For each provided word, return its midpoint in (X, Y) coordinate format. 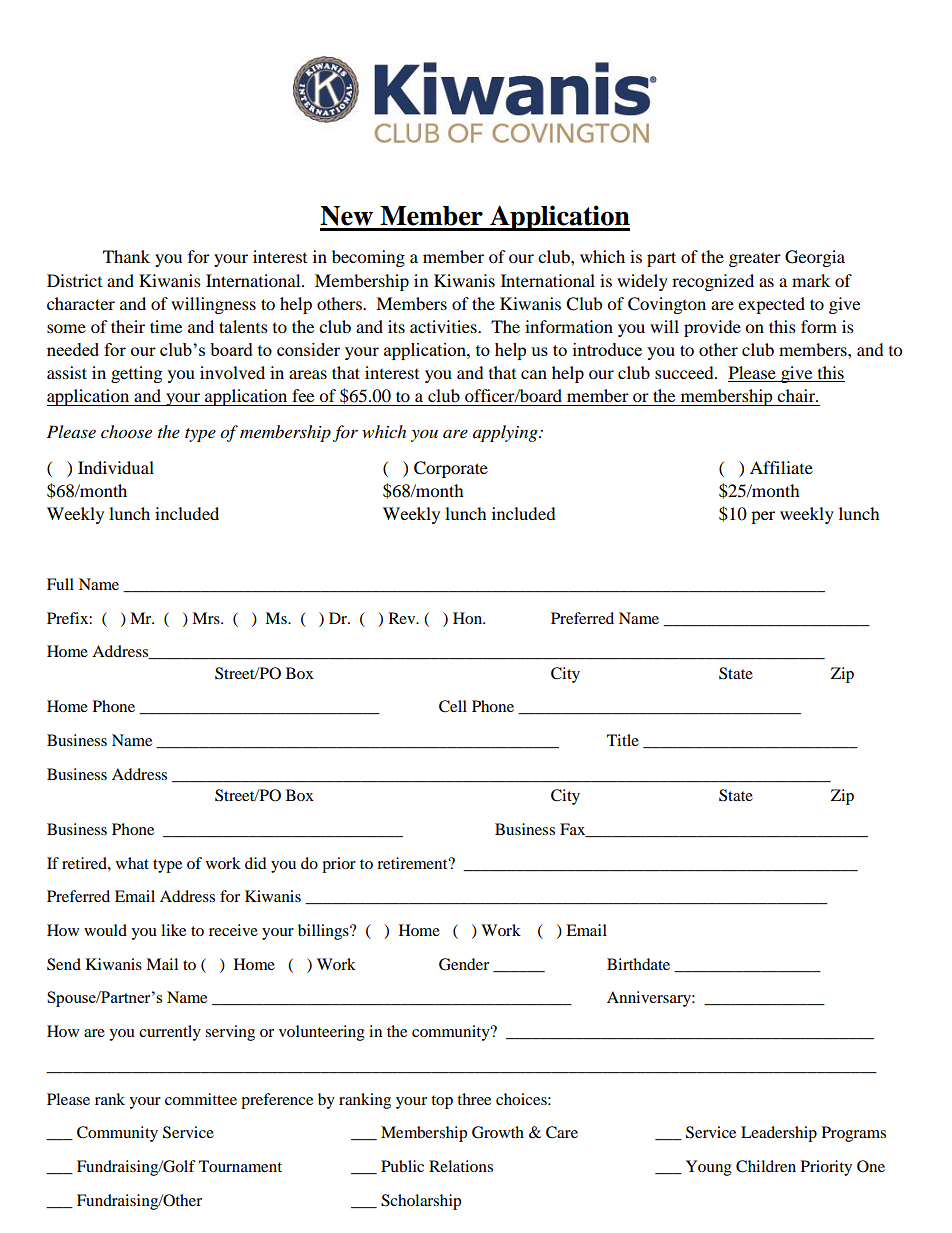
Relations (461, 1166)
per (763, 517)
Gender (464, 964)
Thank (126, 256)
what (132, 863)
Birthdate (638, 964)
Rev (403, 618)
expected (771, 305)
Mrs (207, 618)
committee (201, 1099)
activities (444, 326)
